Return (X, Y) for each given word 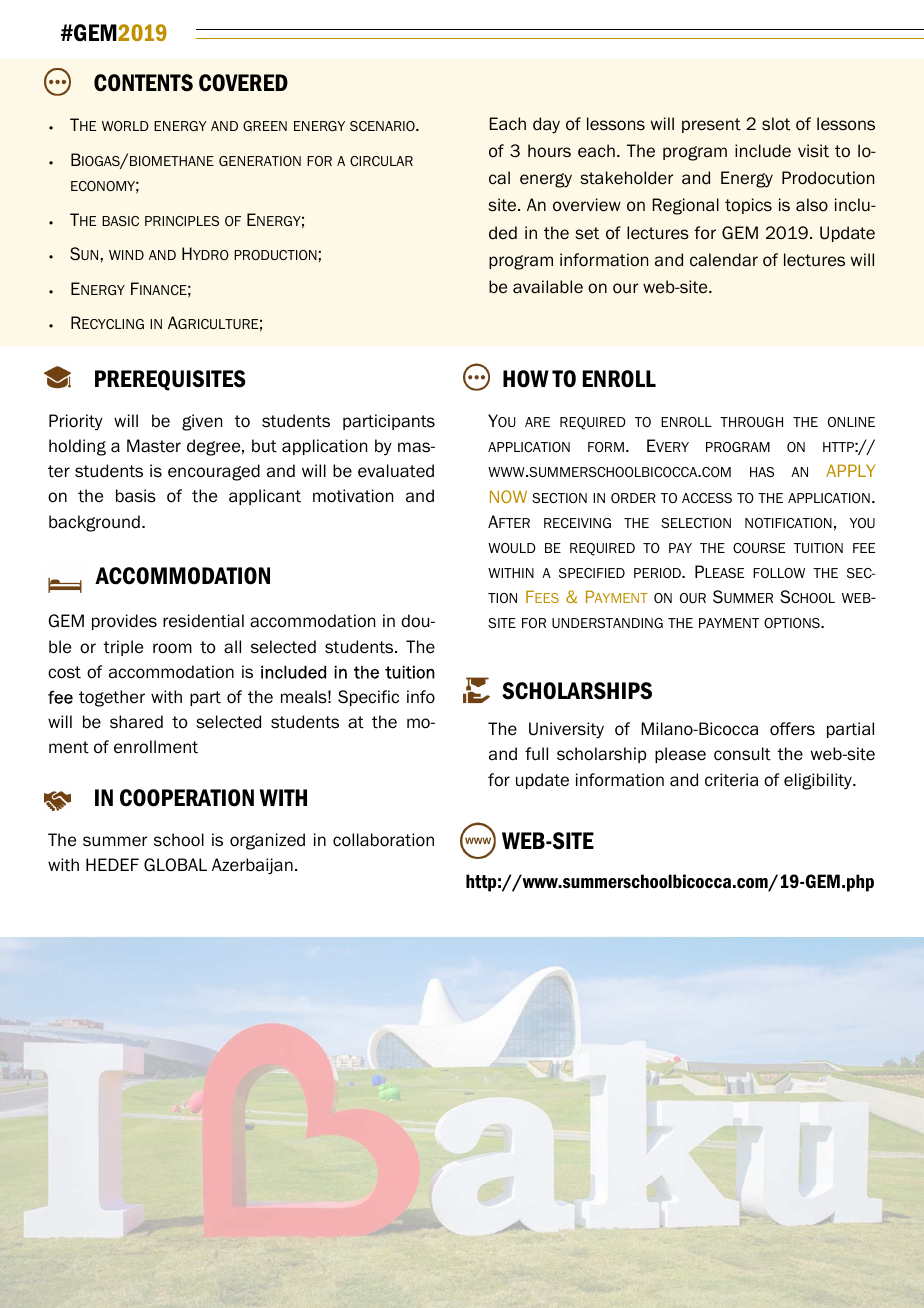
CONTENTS (143, 83)
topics (748, 206)
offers (792, 729)
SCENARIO (383, 126)
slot (776, 124)
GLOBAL (175, 865)
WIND (126, 255)
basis (136, 496)
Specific (368, 698)
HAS (762, 472)
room (172, 648)
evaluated (396, 471)
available (548, 287)
